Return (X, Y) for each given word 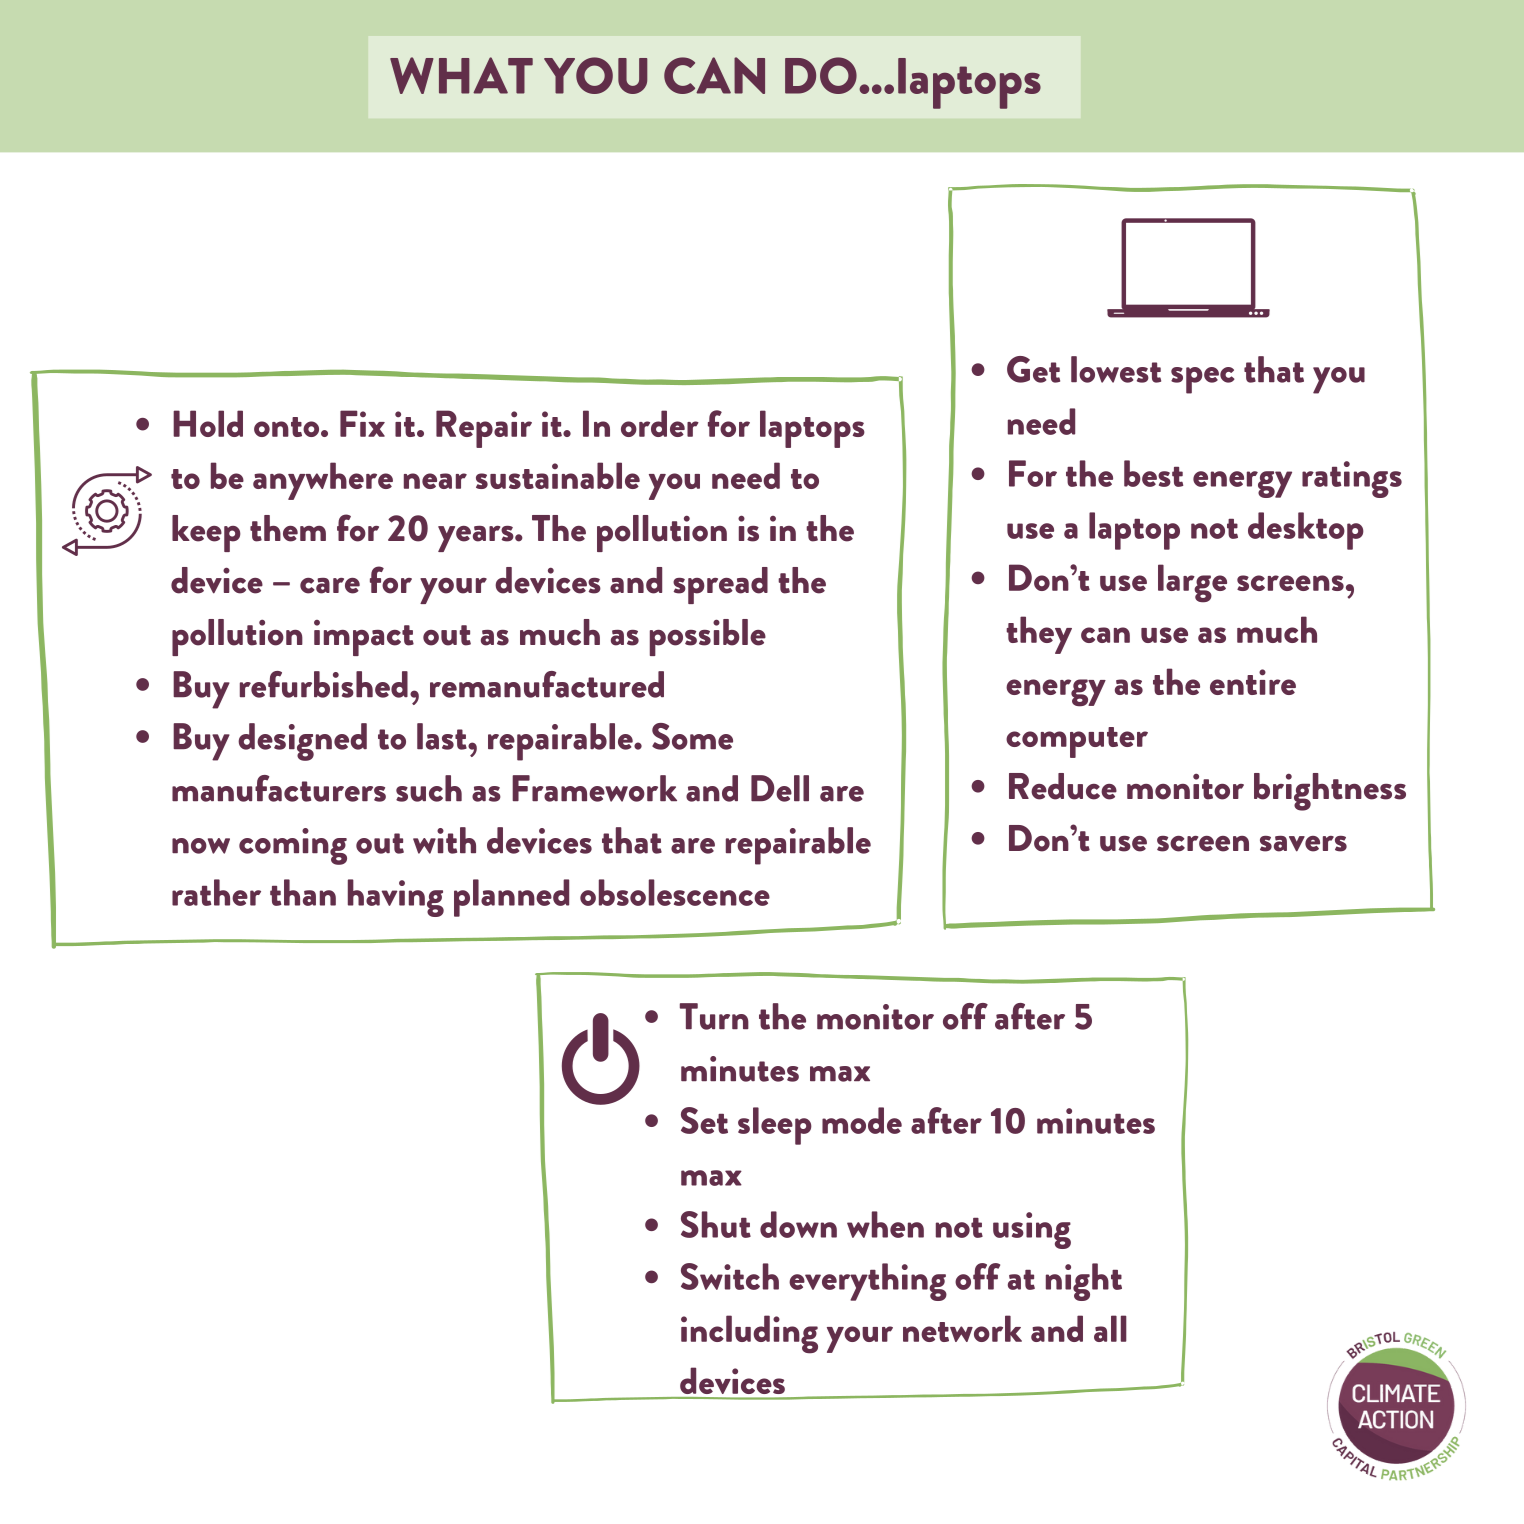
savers (1303, 844)
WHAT (461, 75)
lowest (1116, 369)
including (749, 1334)
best (1153, 473)
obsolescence (675, 892)
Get (1033, 369)
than (303, 892)
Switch (730, 1276)
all (1110, 1328)
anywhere (323, 481)
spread (720, 585)
